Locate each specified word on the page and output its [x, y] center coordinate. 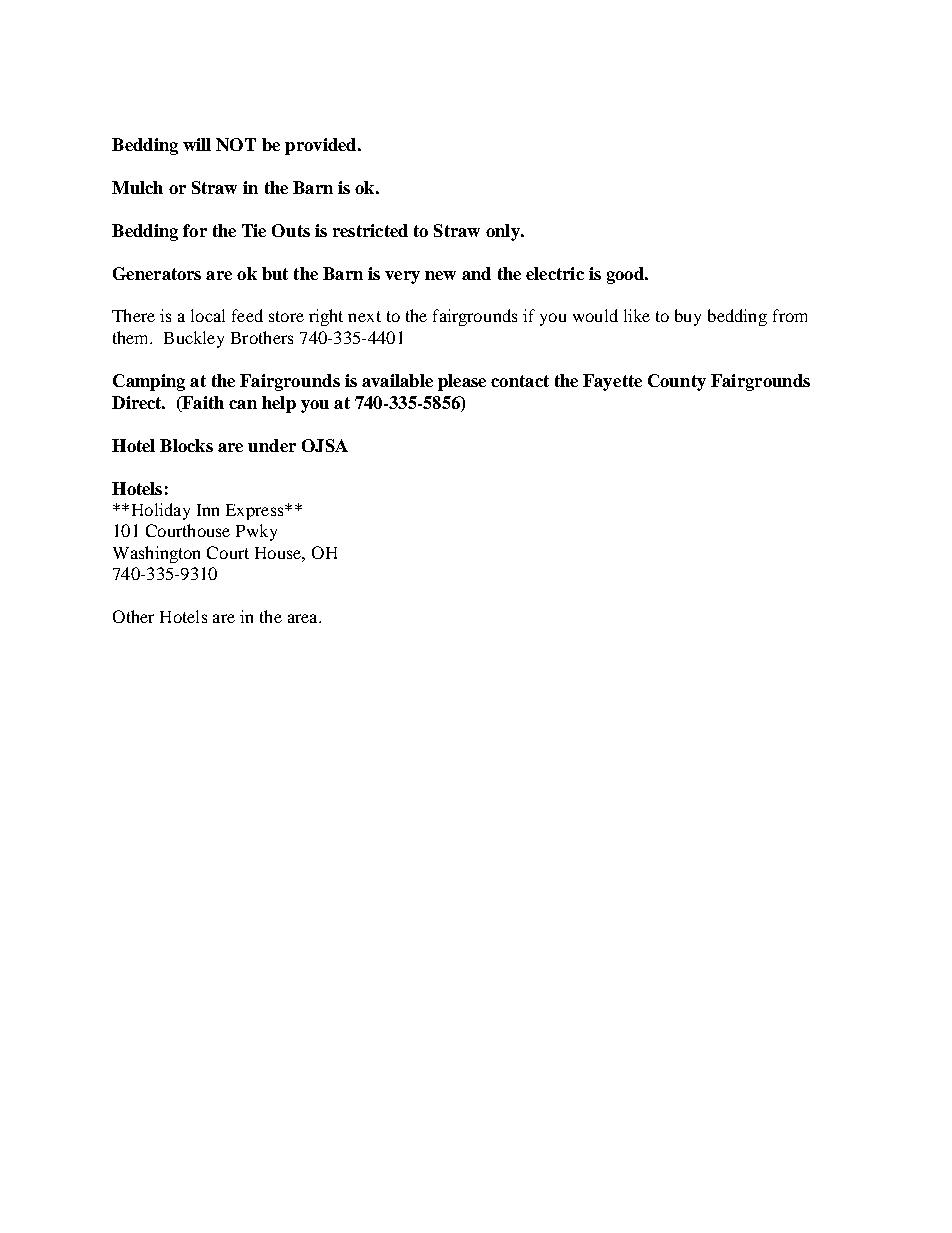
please [462, 382]
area [304, 618]
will [197, 144]
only [504, 232]
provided [322, 146]
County [677, 382]
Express [256, 512]
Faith [202, 402]
